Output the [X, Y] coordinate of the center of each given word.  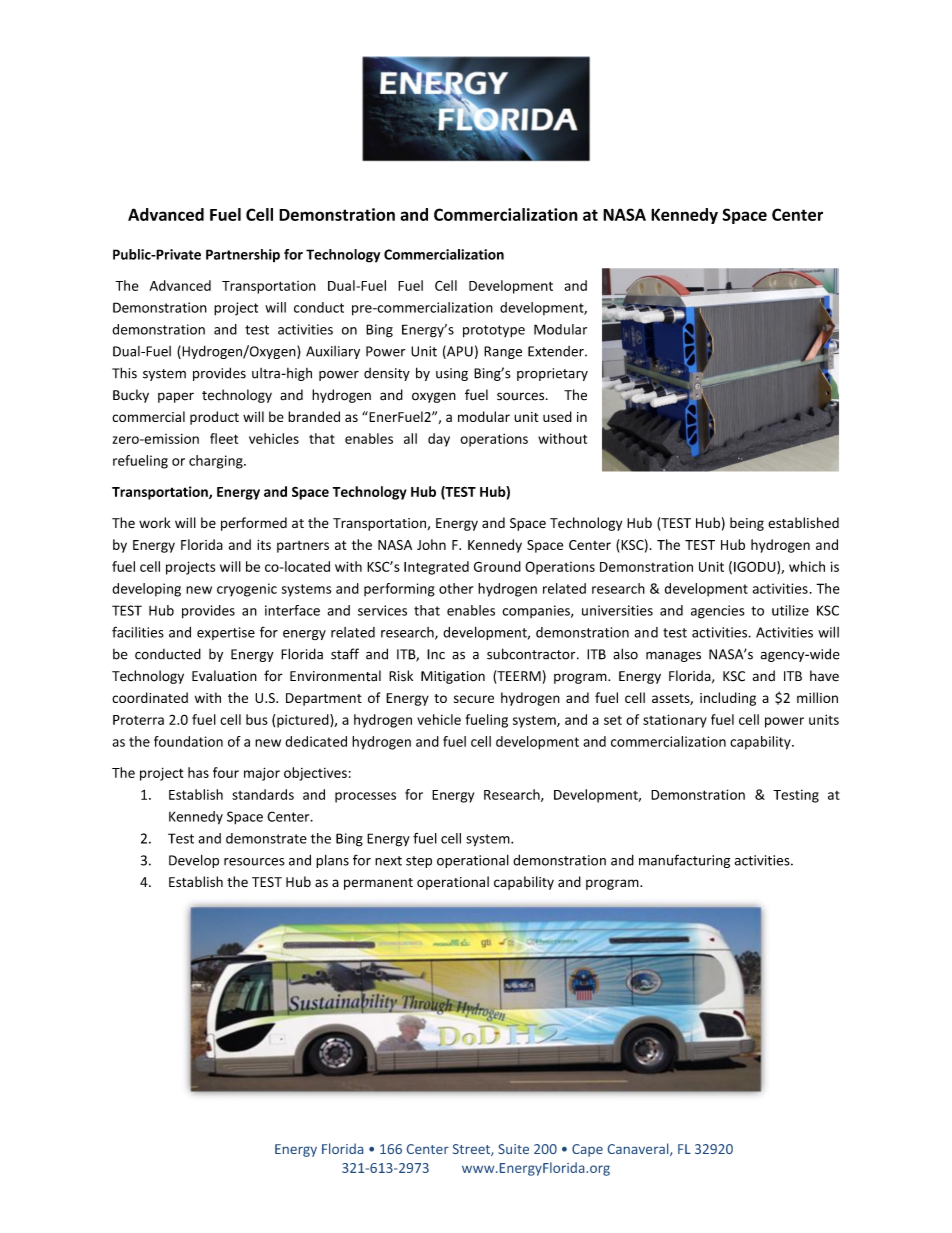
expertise [226, 633]
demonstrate [266, 838]
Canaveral [639, 1149]
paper [176, 397]
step [419, 862]
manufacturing [684, 861]
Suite [513, 1149]
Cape [587, 1150]
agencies [718, 612]
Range [503, 352]
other [456, 588]
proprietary [552, 374]
